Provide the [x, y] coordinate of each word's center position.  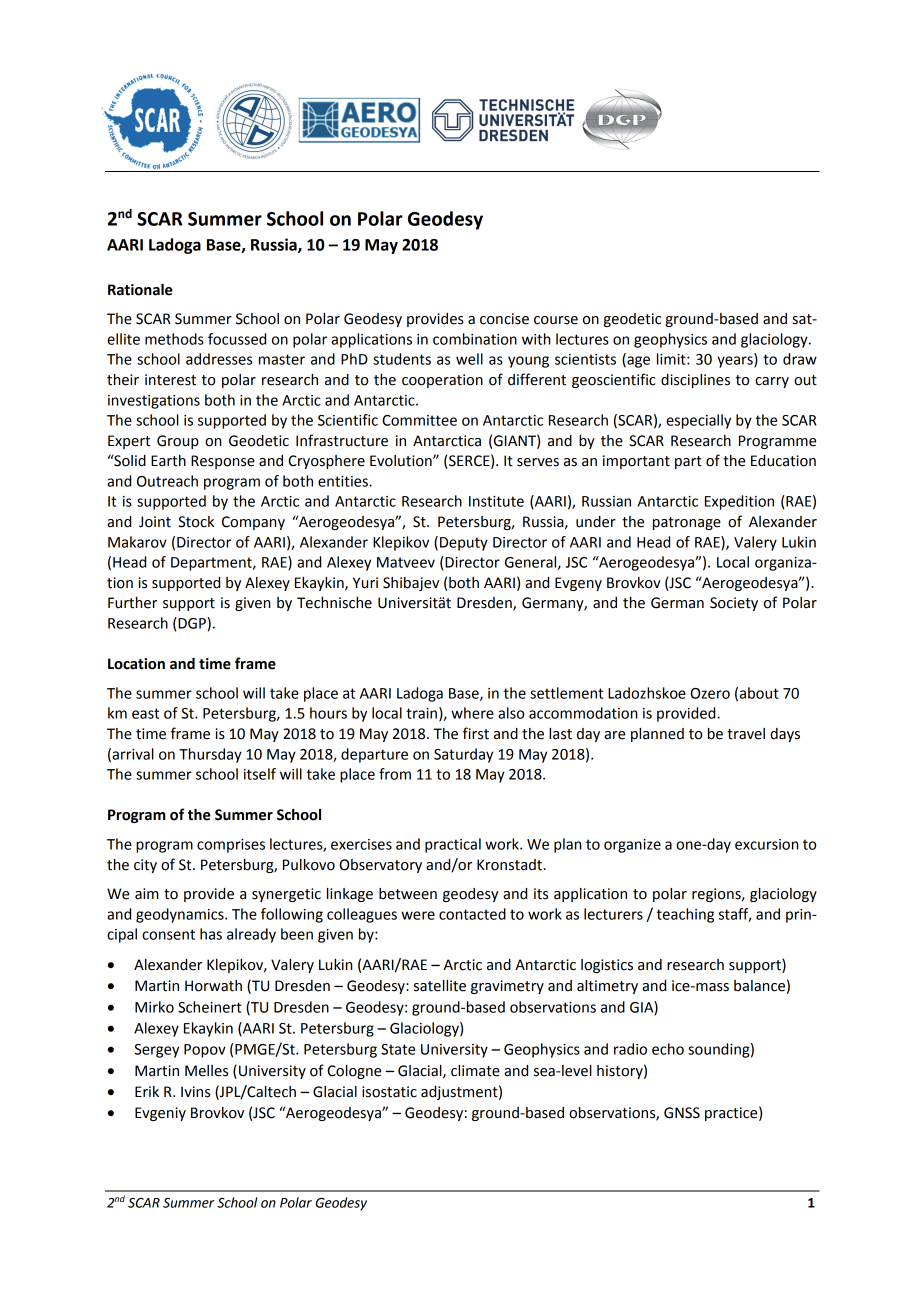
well [469, 359]
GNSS [682, 1113]
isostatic [389, 1092]
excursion [766, 844]
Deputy [464, 544]
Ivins [195, 1092]
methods [174, 339]
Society [734, 604]
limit [672, 359]
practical [453, 845]
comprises [231, 846]
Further [132, 603]
